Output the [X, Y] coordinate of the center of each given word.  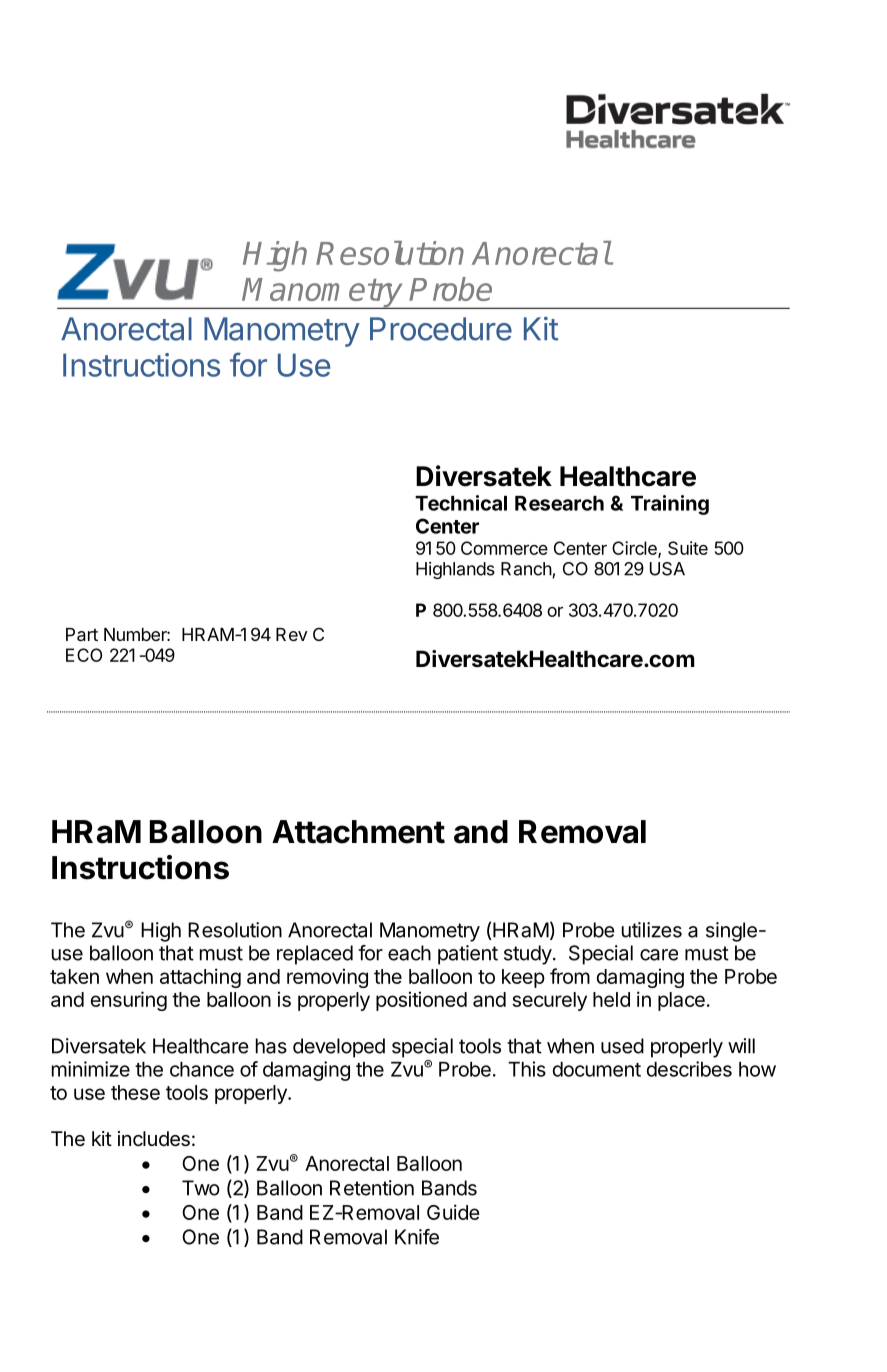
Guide [453, 1212]
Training [670, 505]
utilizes [652, 930]
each [409, 953]
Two [201, 1188]
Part [82, 635]
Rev [292, 634]
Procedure [441, 329]
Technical [461, 503]
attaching [200, 978]
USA [667, 569]
